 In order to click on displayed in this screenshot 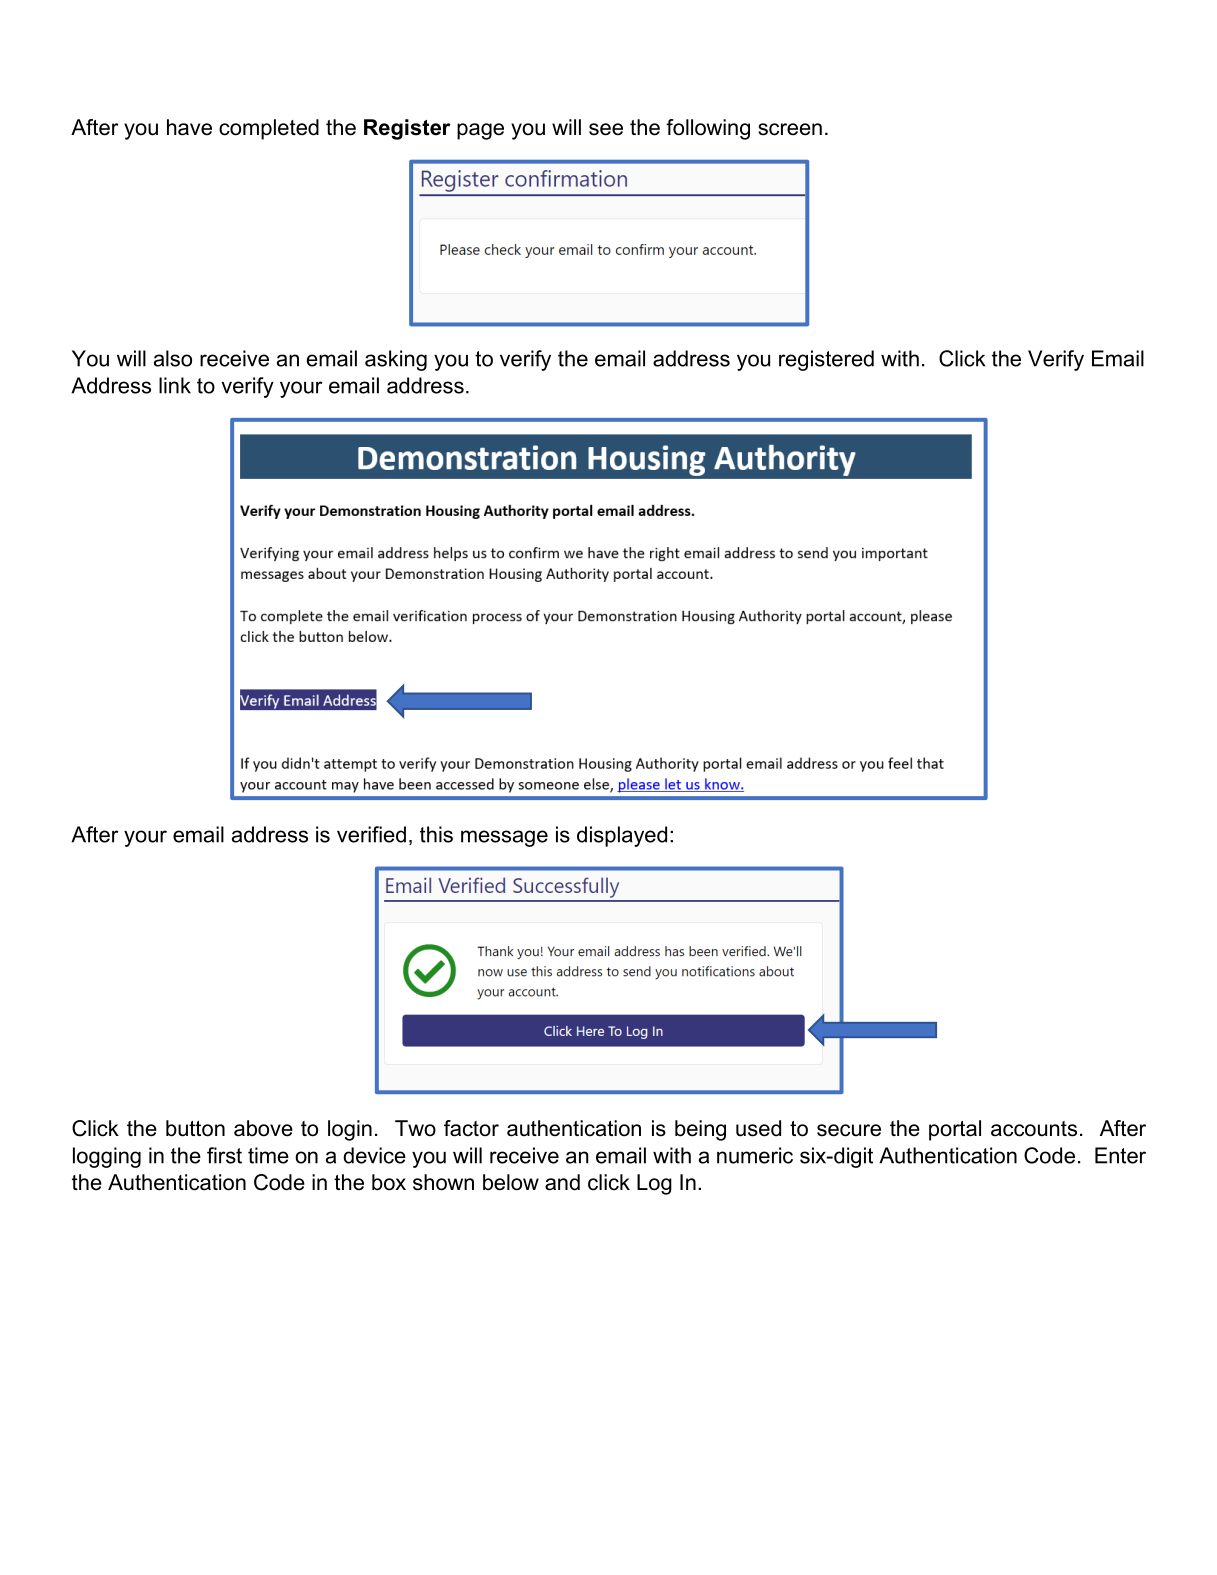, I will do `click(622, 836)`.
